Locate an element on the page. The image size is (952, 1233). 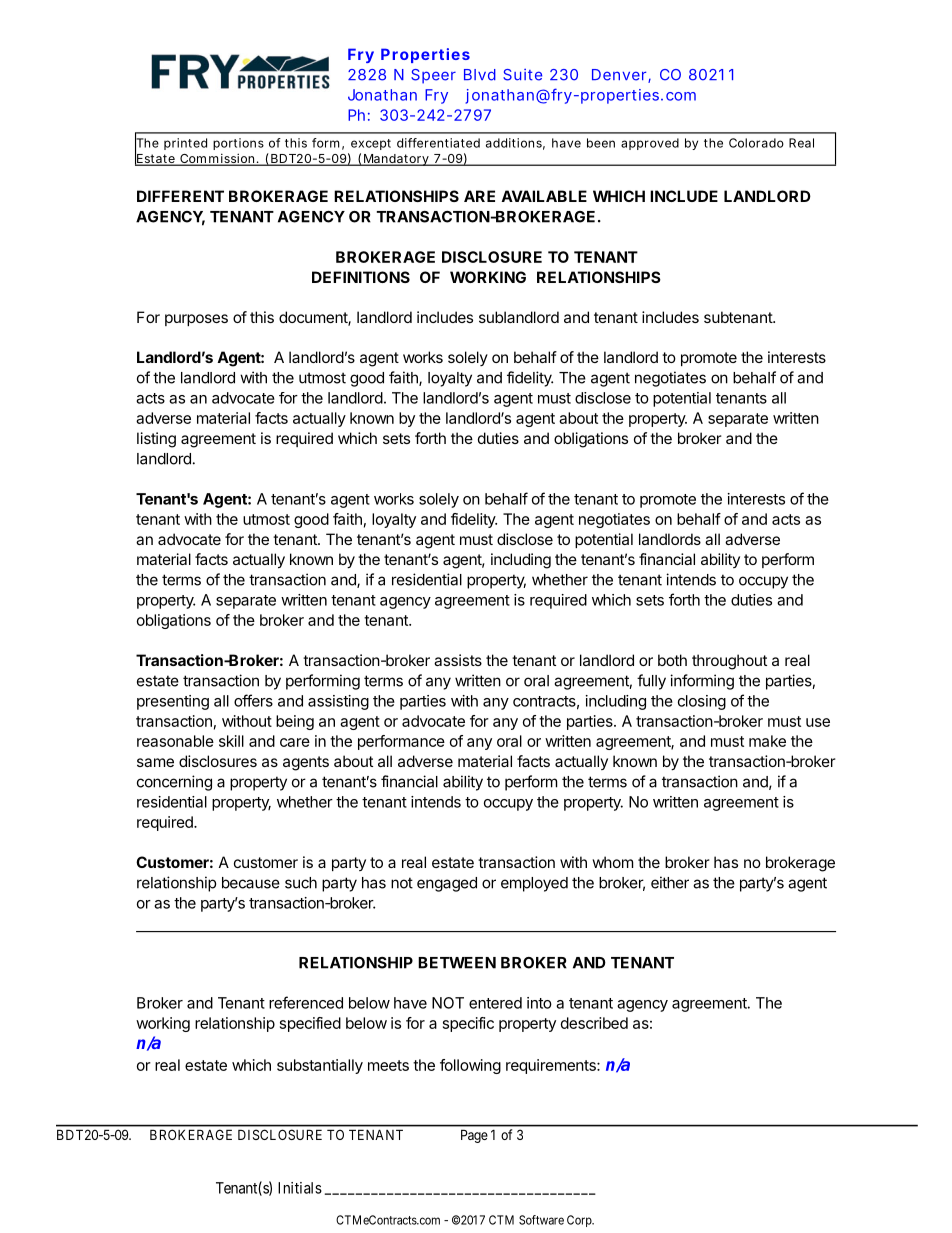
because is located at coordinates (251, 883).
